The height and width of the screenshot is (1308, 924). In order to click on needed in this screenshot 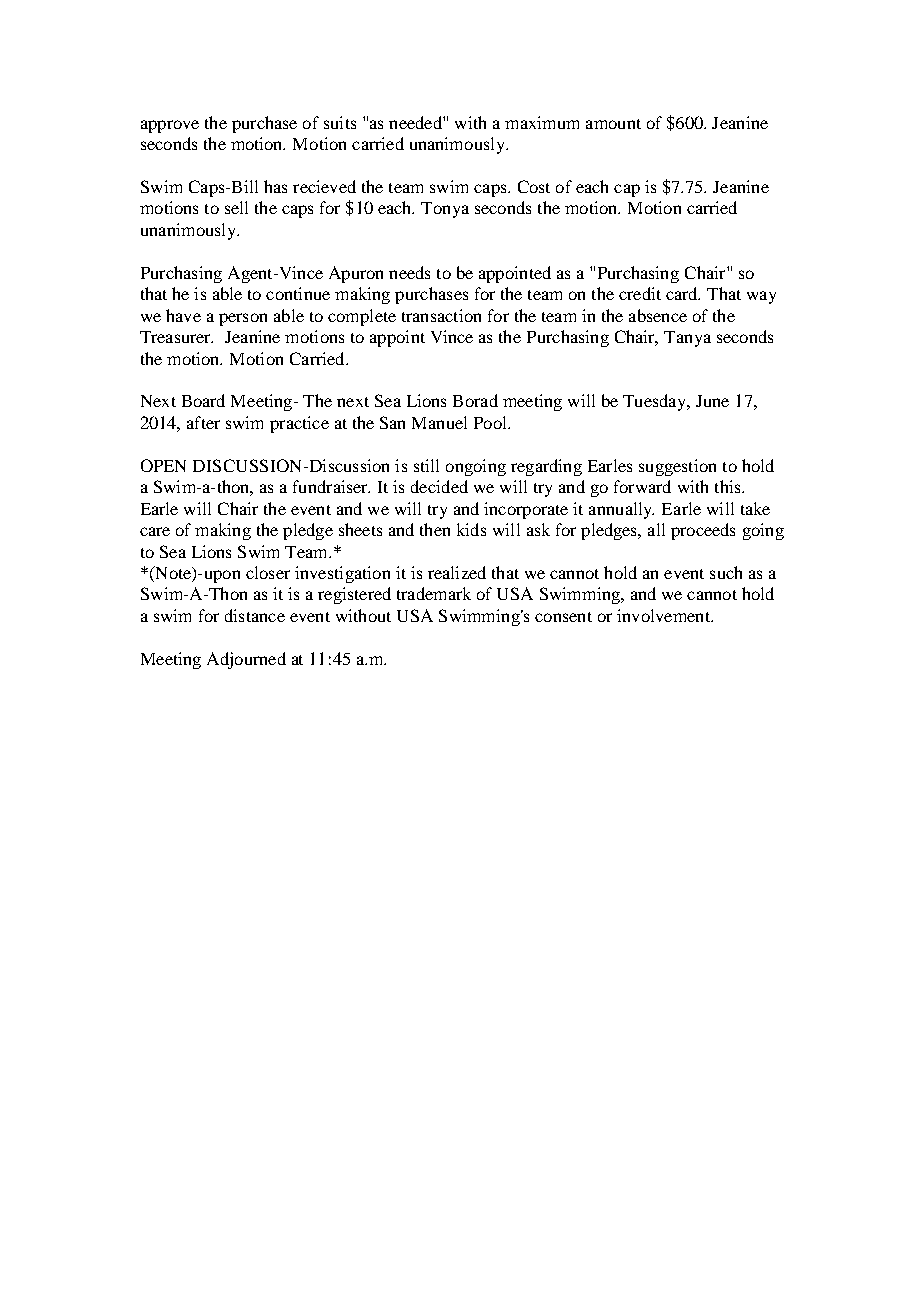, I will do `click(416, 122)`.
